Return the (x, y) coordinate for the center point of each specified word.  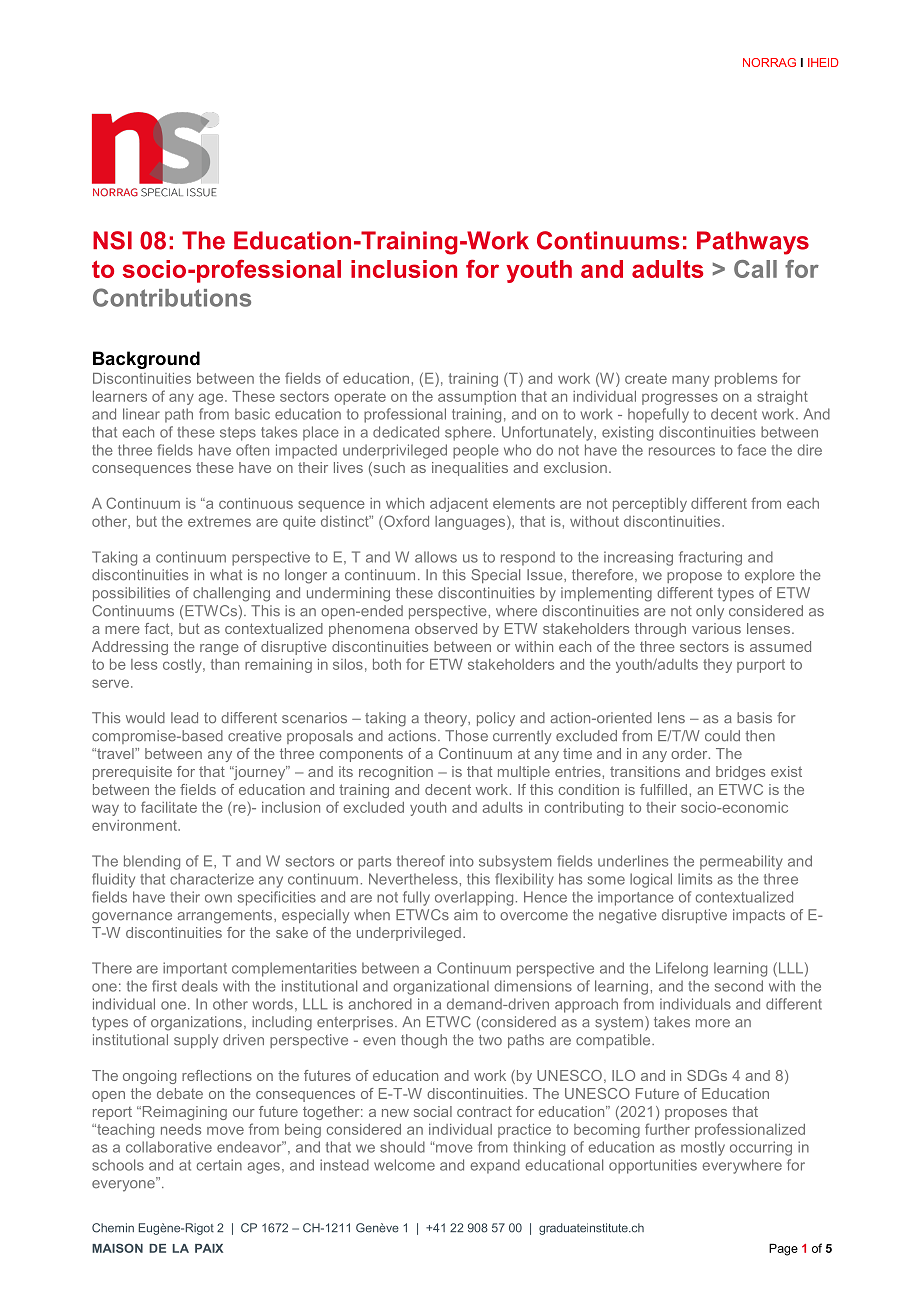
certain (219, 1165)
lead (184, 718)
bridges (740, 773)
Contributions (172, 297)
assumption (477, 398)
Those (466, 736)
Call (755, 269)
